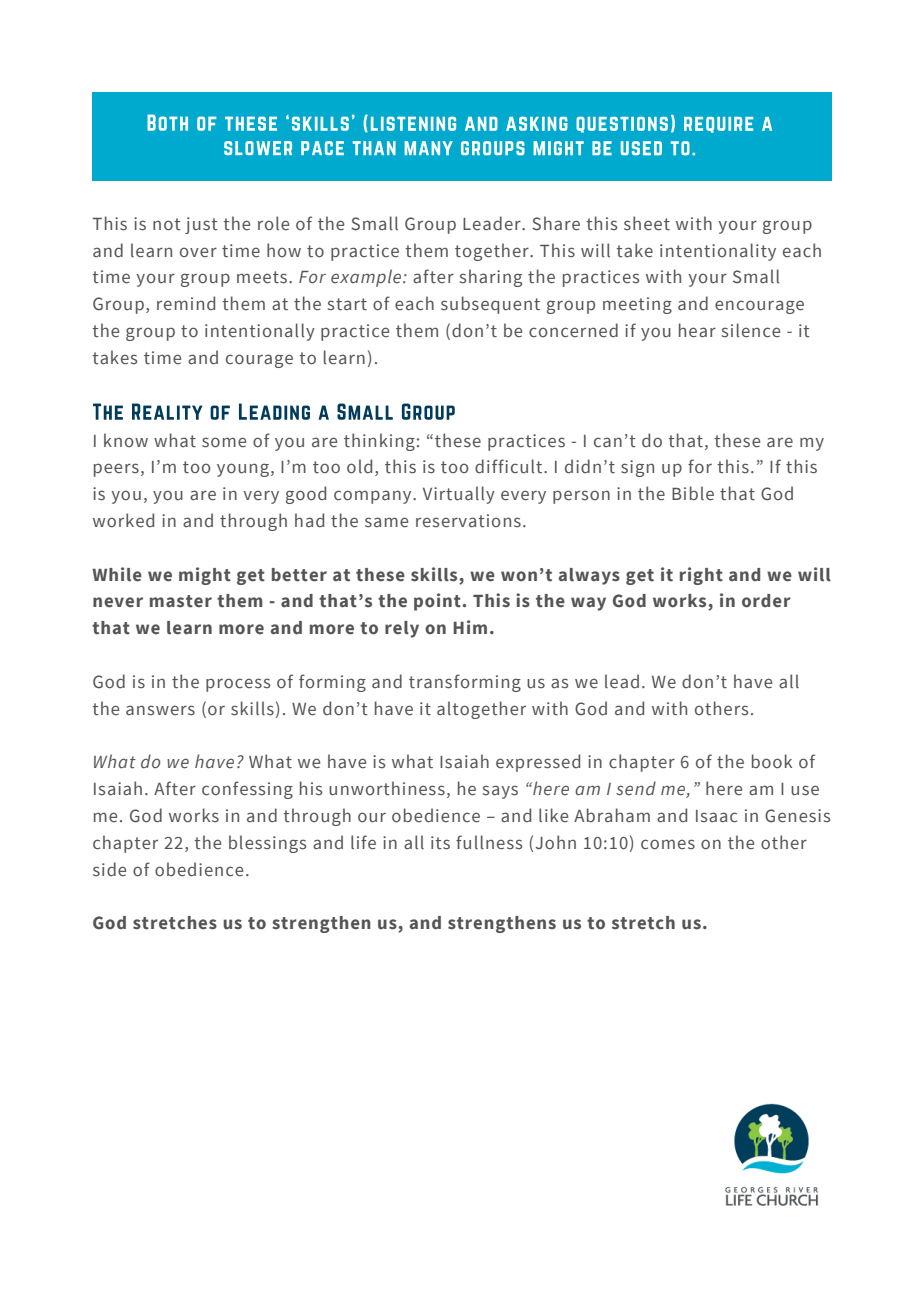  I want to click on hear, so click(697, 330).
